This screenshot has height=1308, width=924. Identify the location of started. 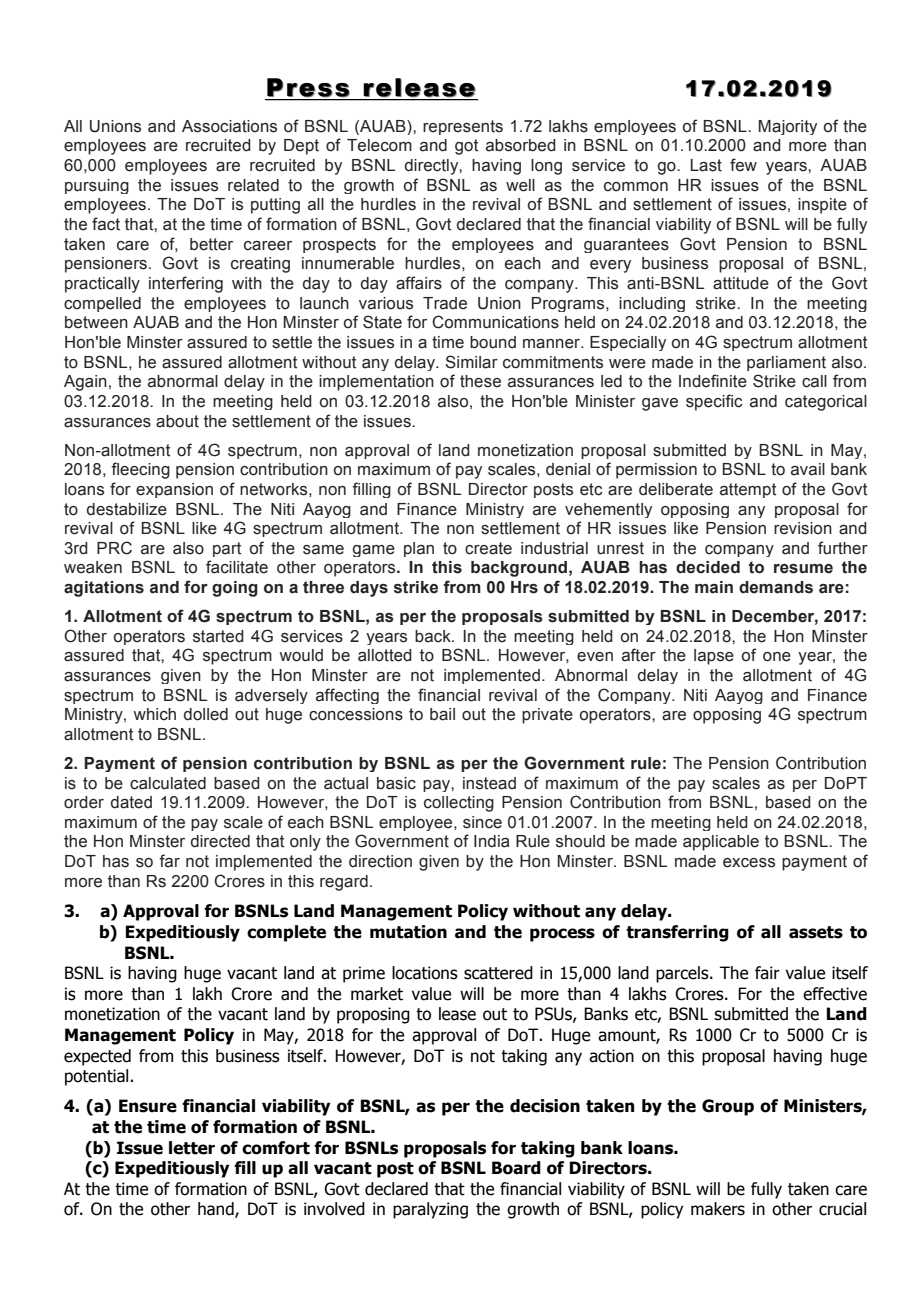
(218, 636).
